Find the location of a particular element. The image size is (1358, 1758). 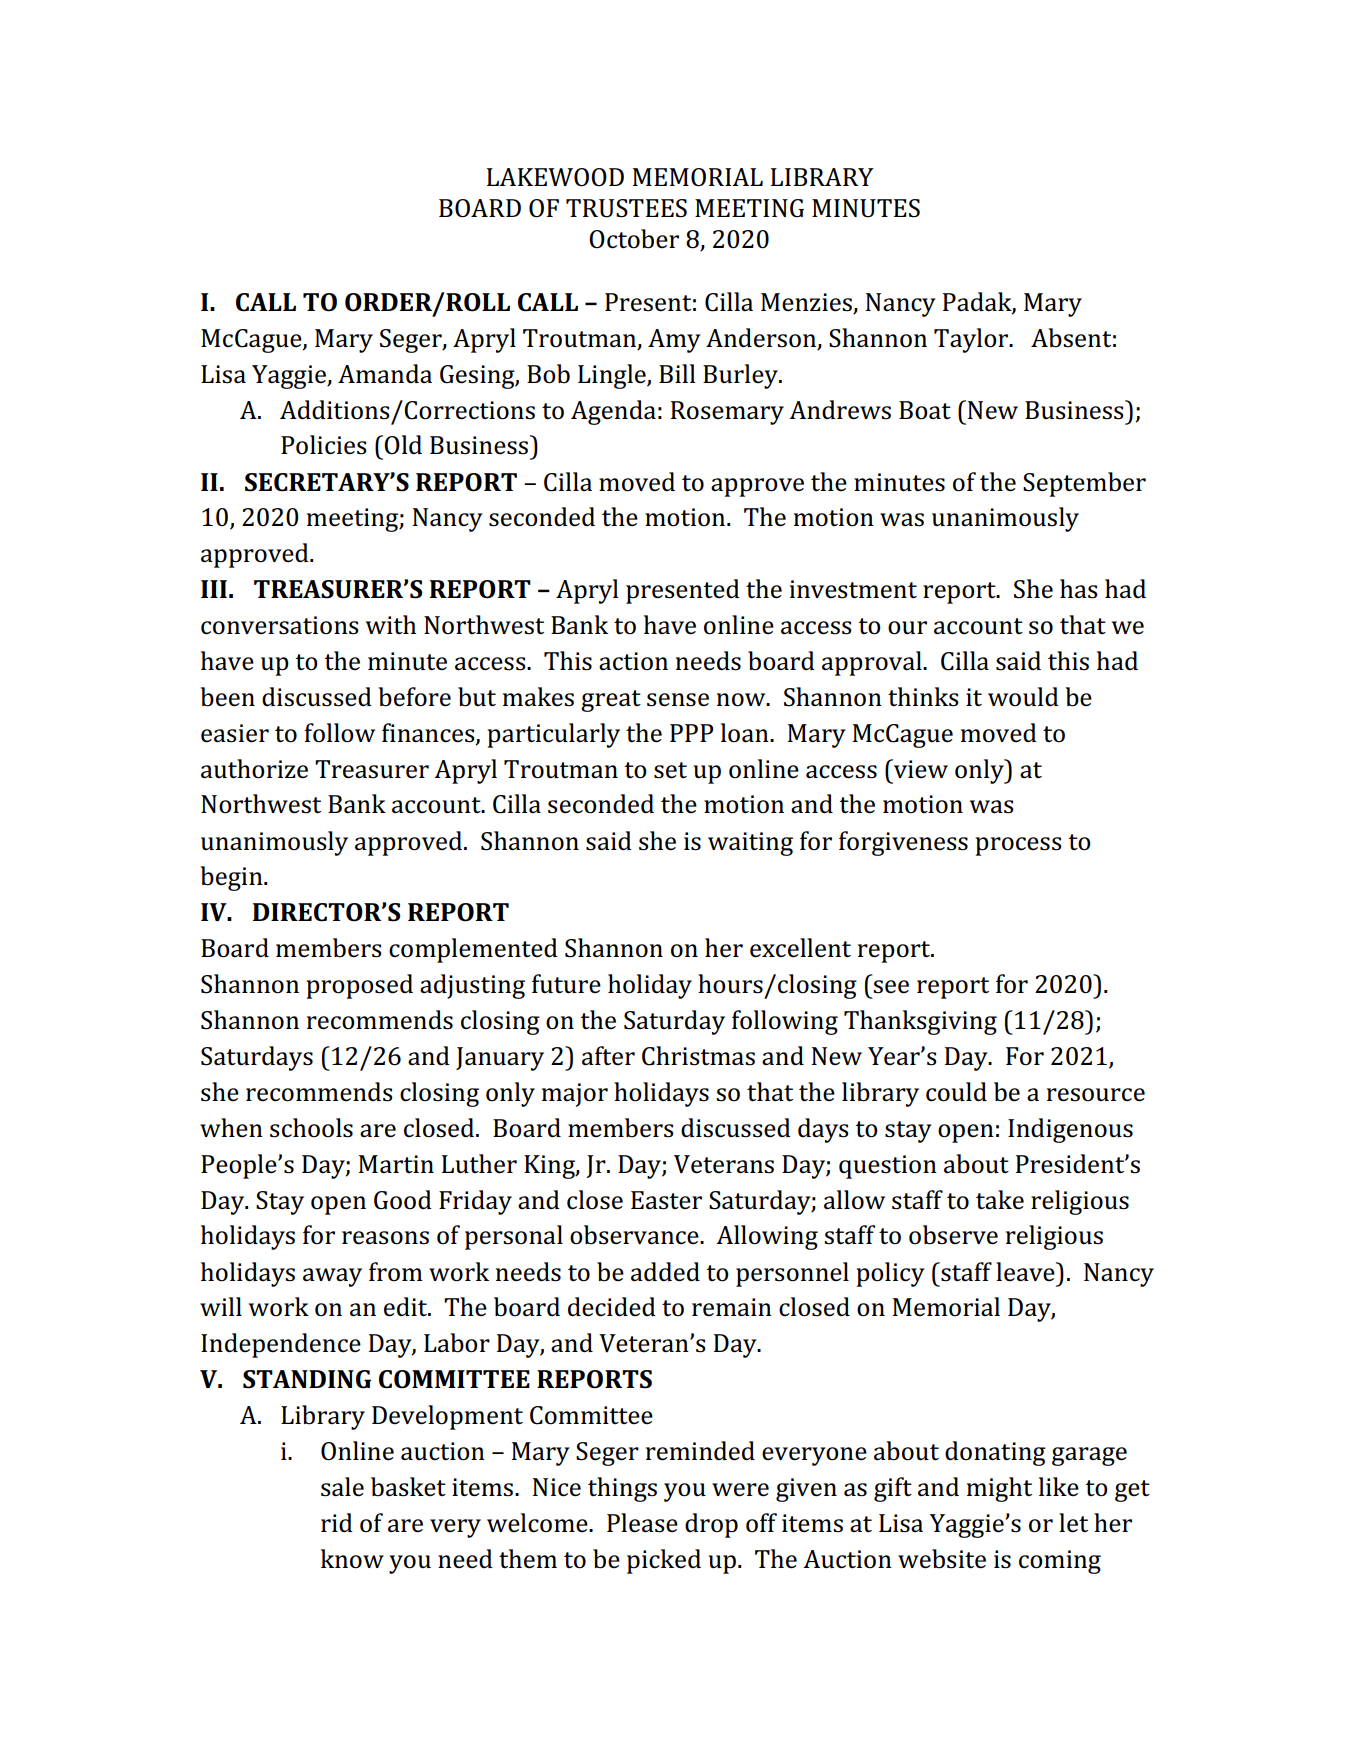

added is located at coordinates (665, 1272).
